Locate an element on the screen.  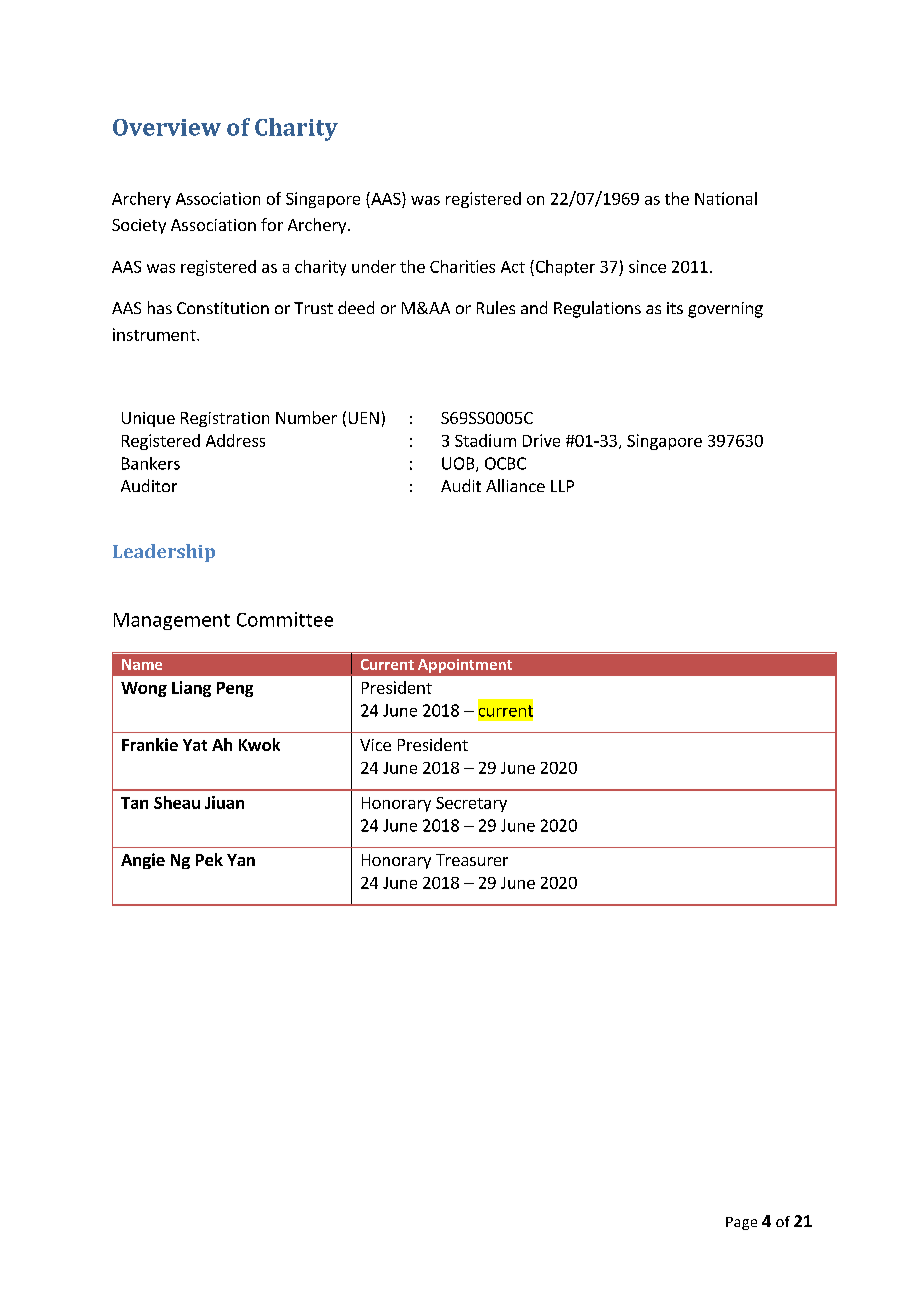
Overview is located at coordinates (167, 127).
